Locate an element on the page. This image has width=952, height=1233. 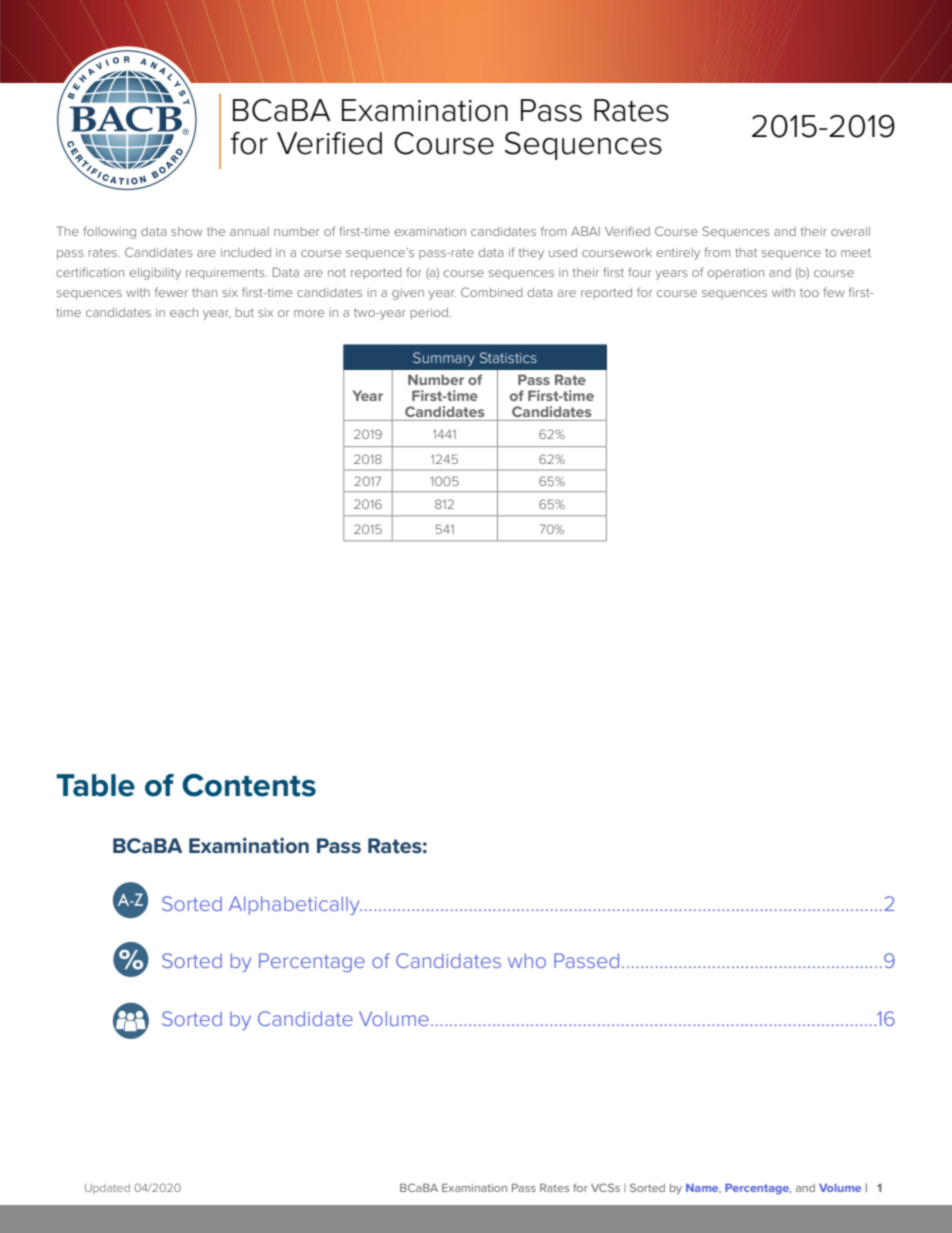
each is located at coordinates (184, 312).
